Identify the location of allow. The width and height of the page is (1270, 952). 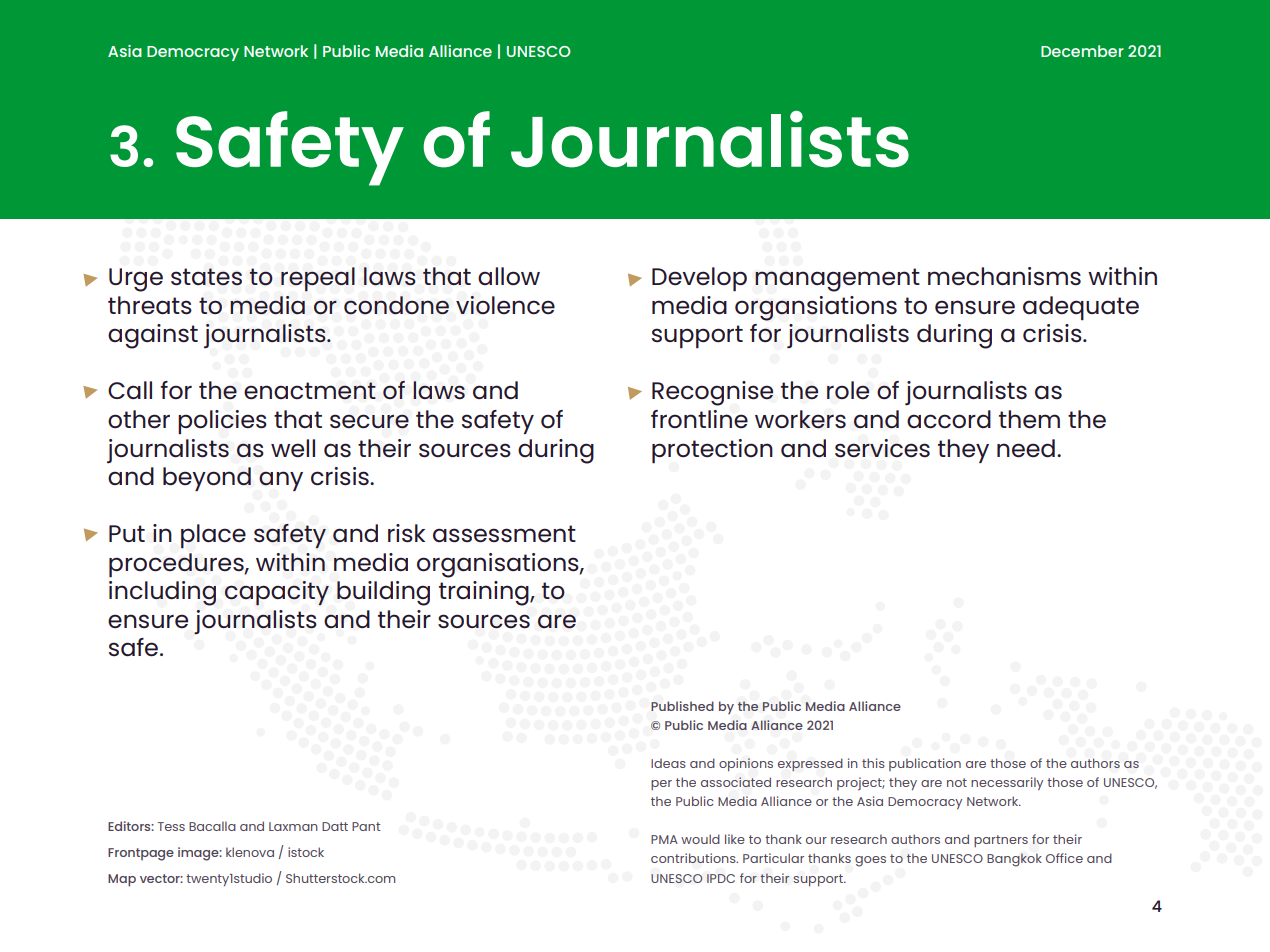
(509, 276).
